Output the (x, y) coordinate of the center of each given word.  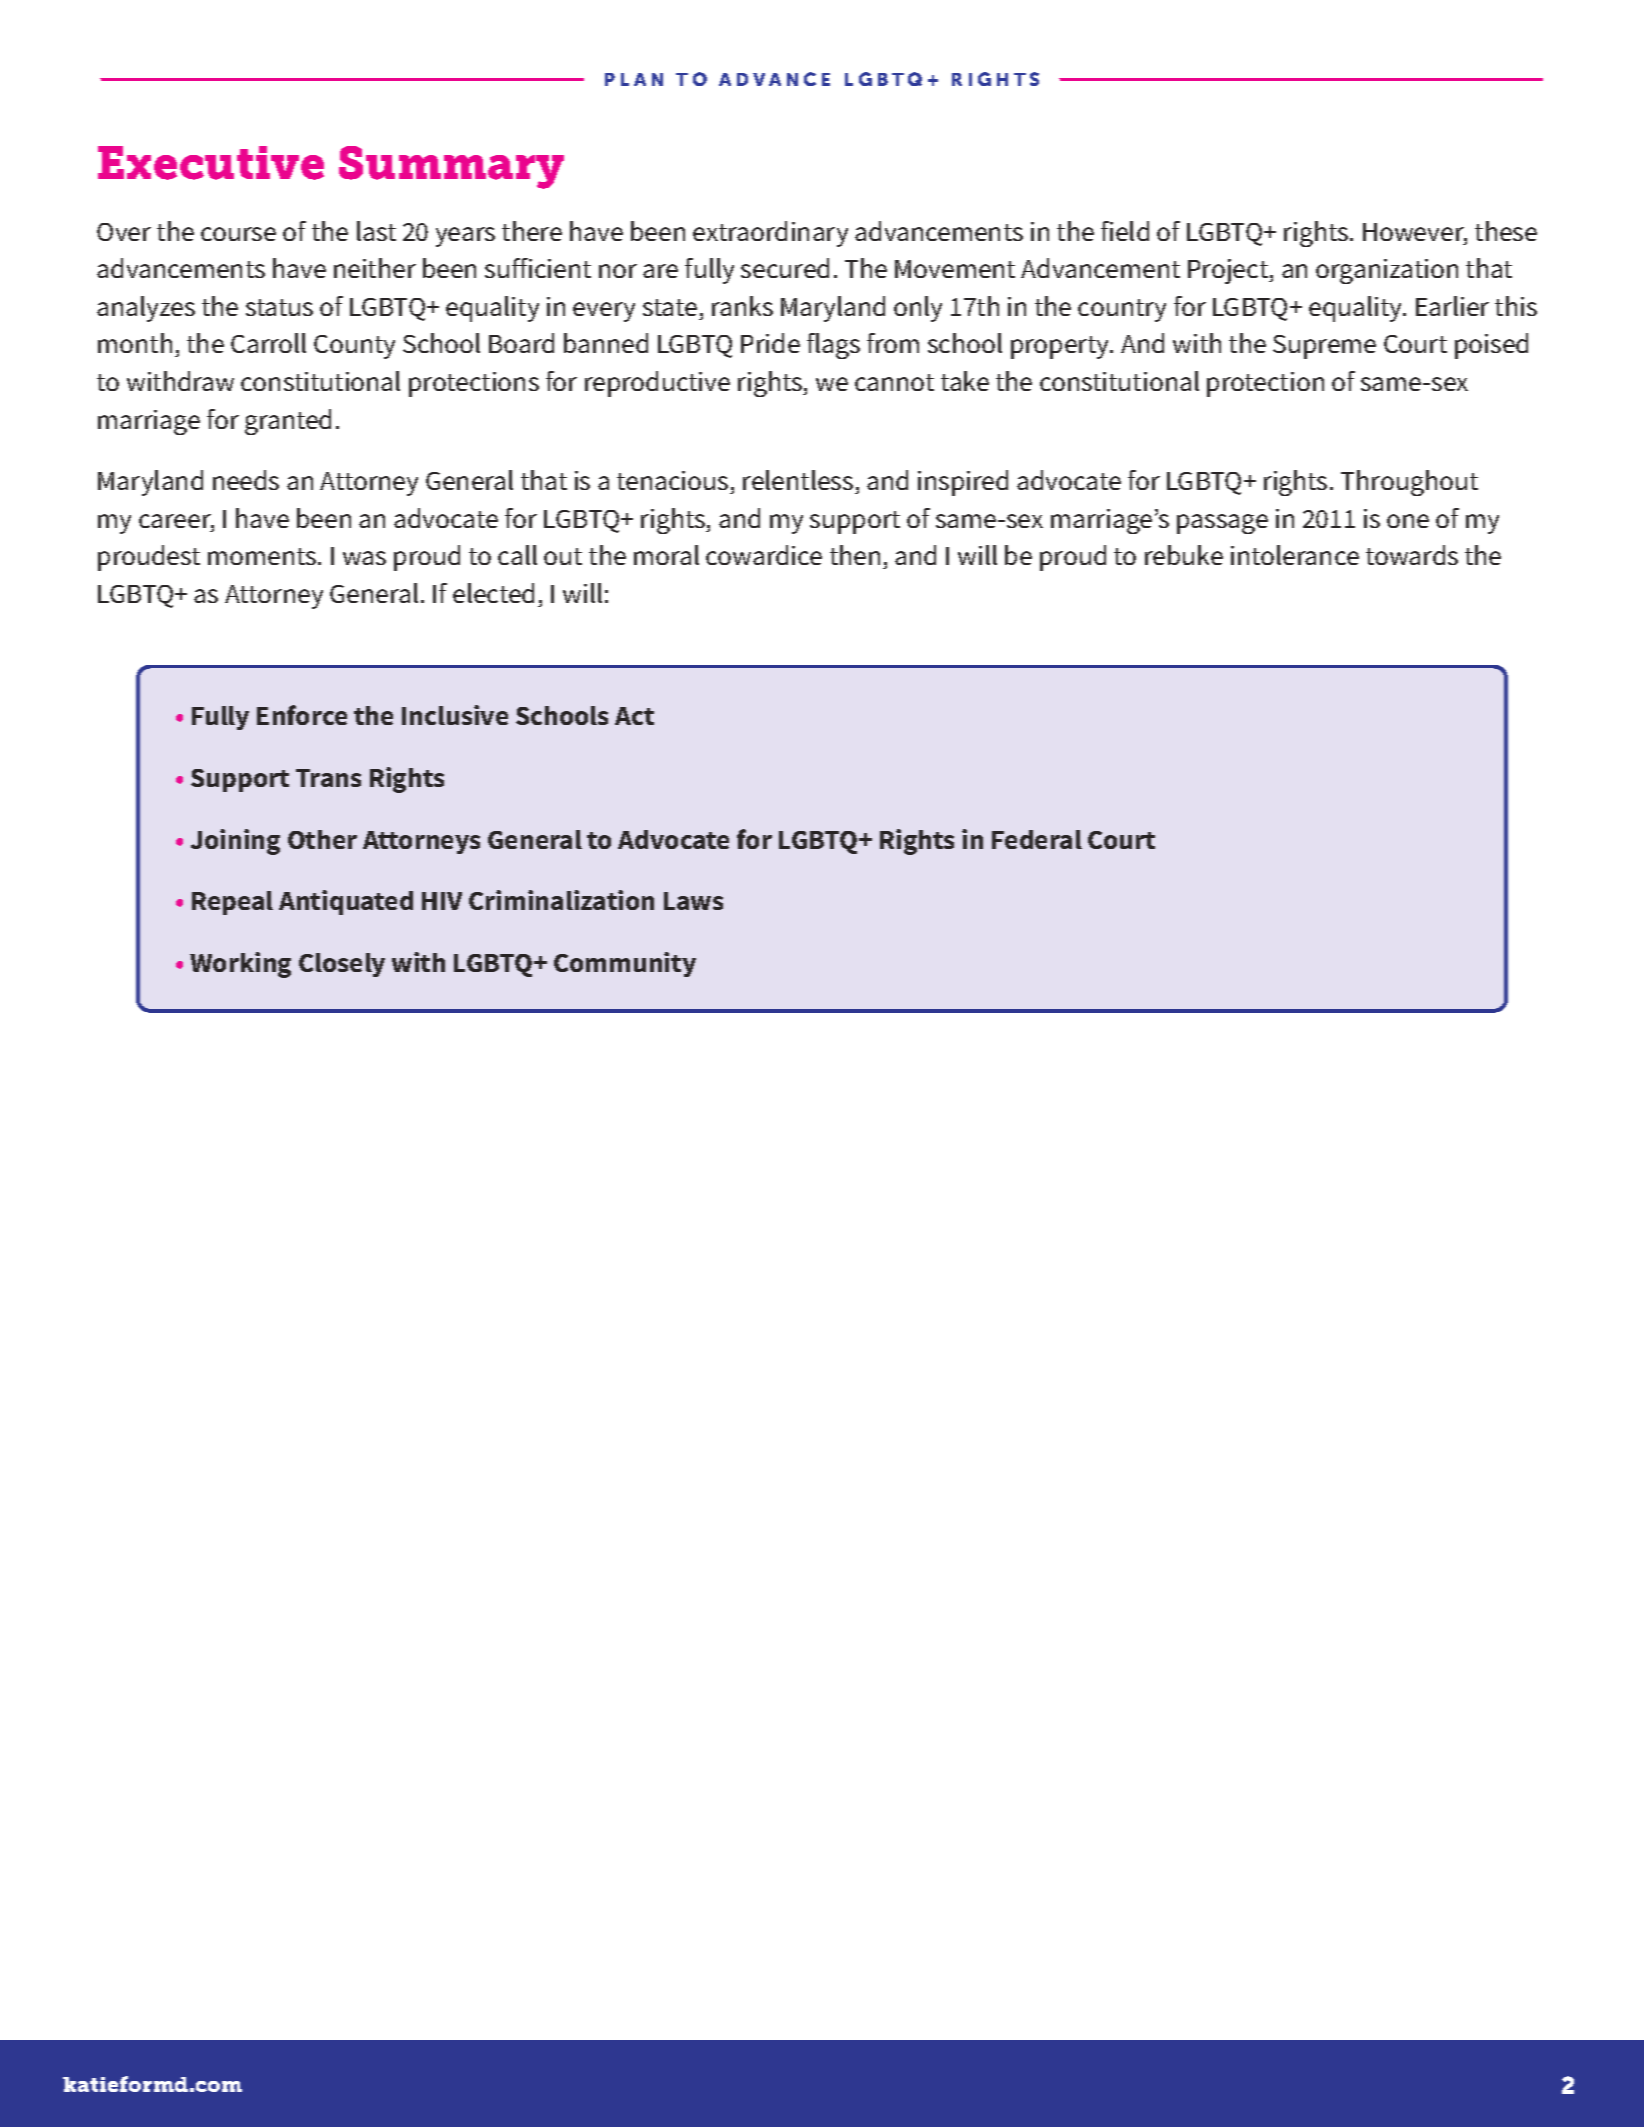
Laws (693, 901)
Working (240, 965)
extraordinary (770, 234)
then (855, 555)
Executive (211, 163)
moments (262, 556)
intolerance (1295, 555)
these (1506, 231)
